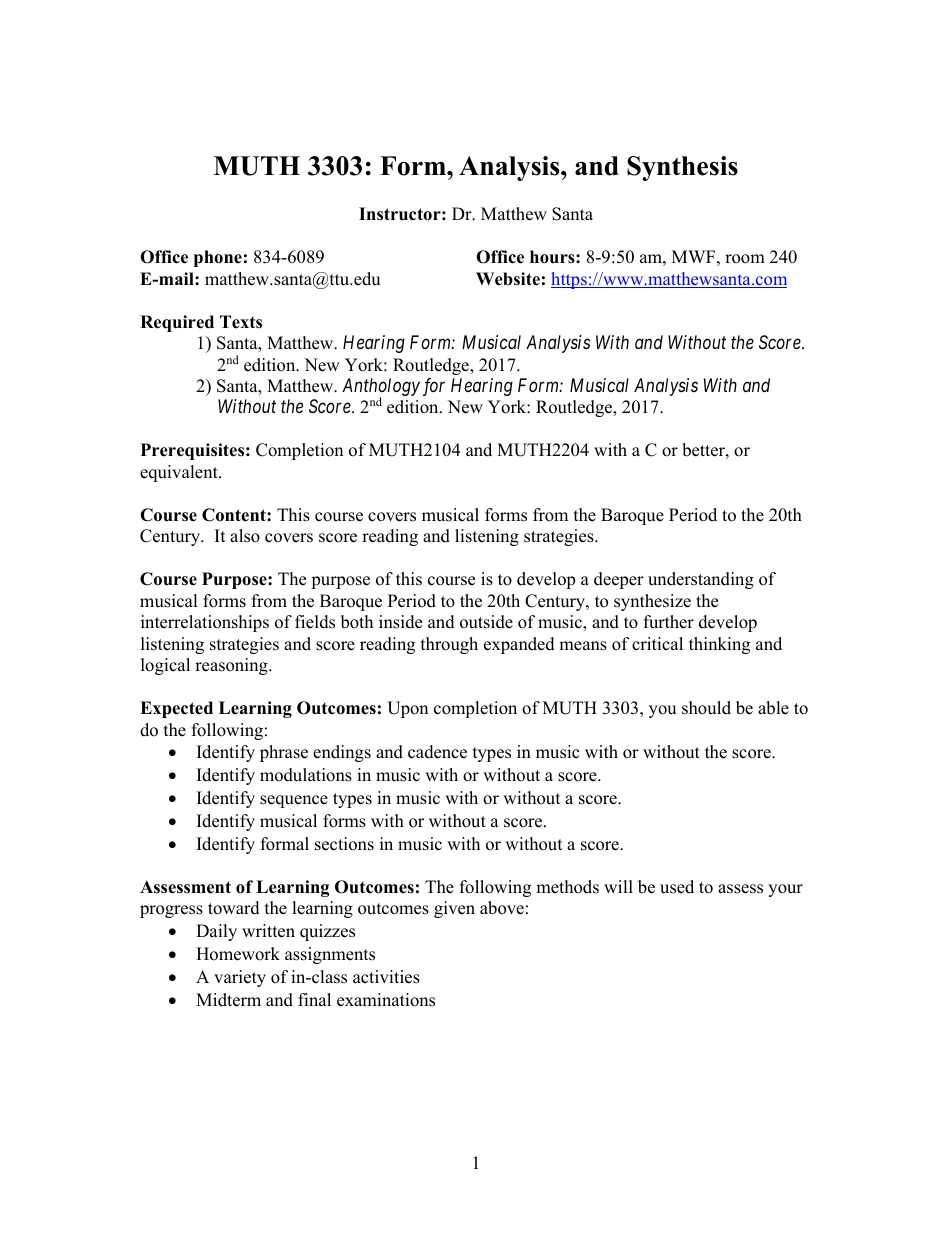 The width and height of the screenshot is (952, 1233). Describe the element at coordinates (240, 978) in the screenshot. I see `variety` at that location.
